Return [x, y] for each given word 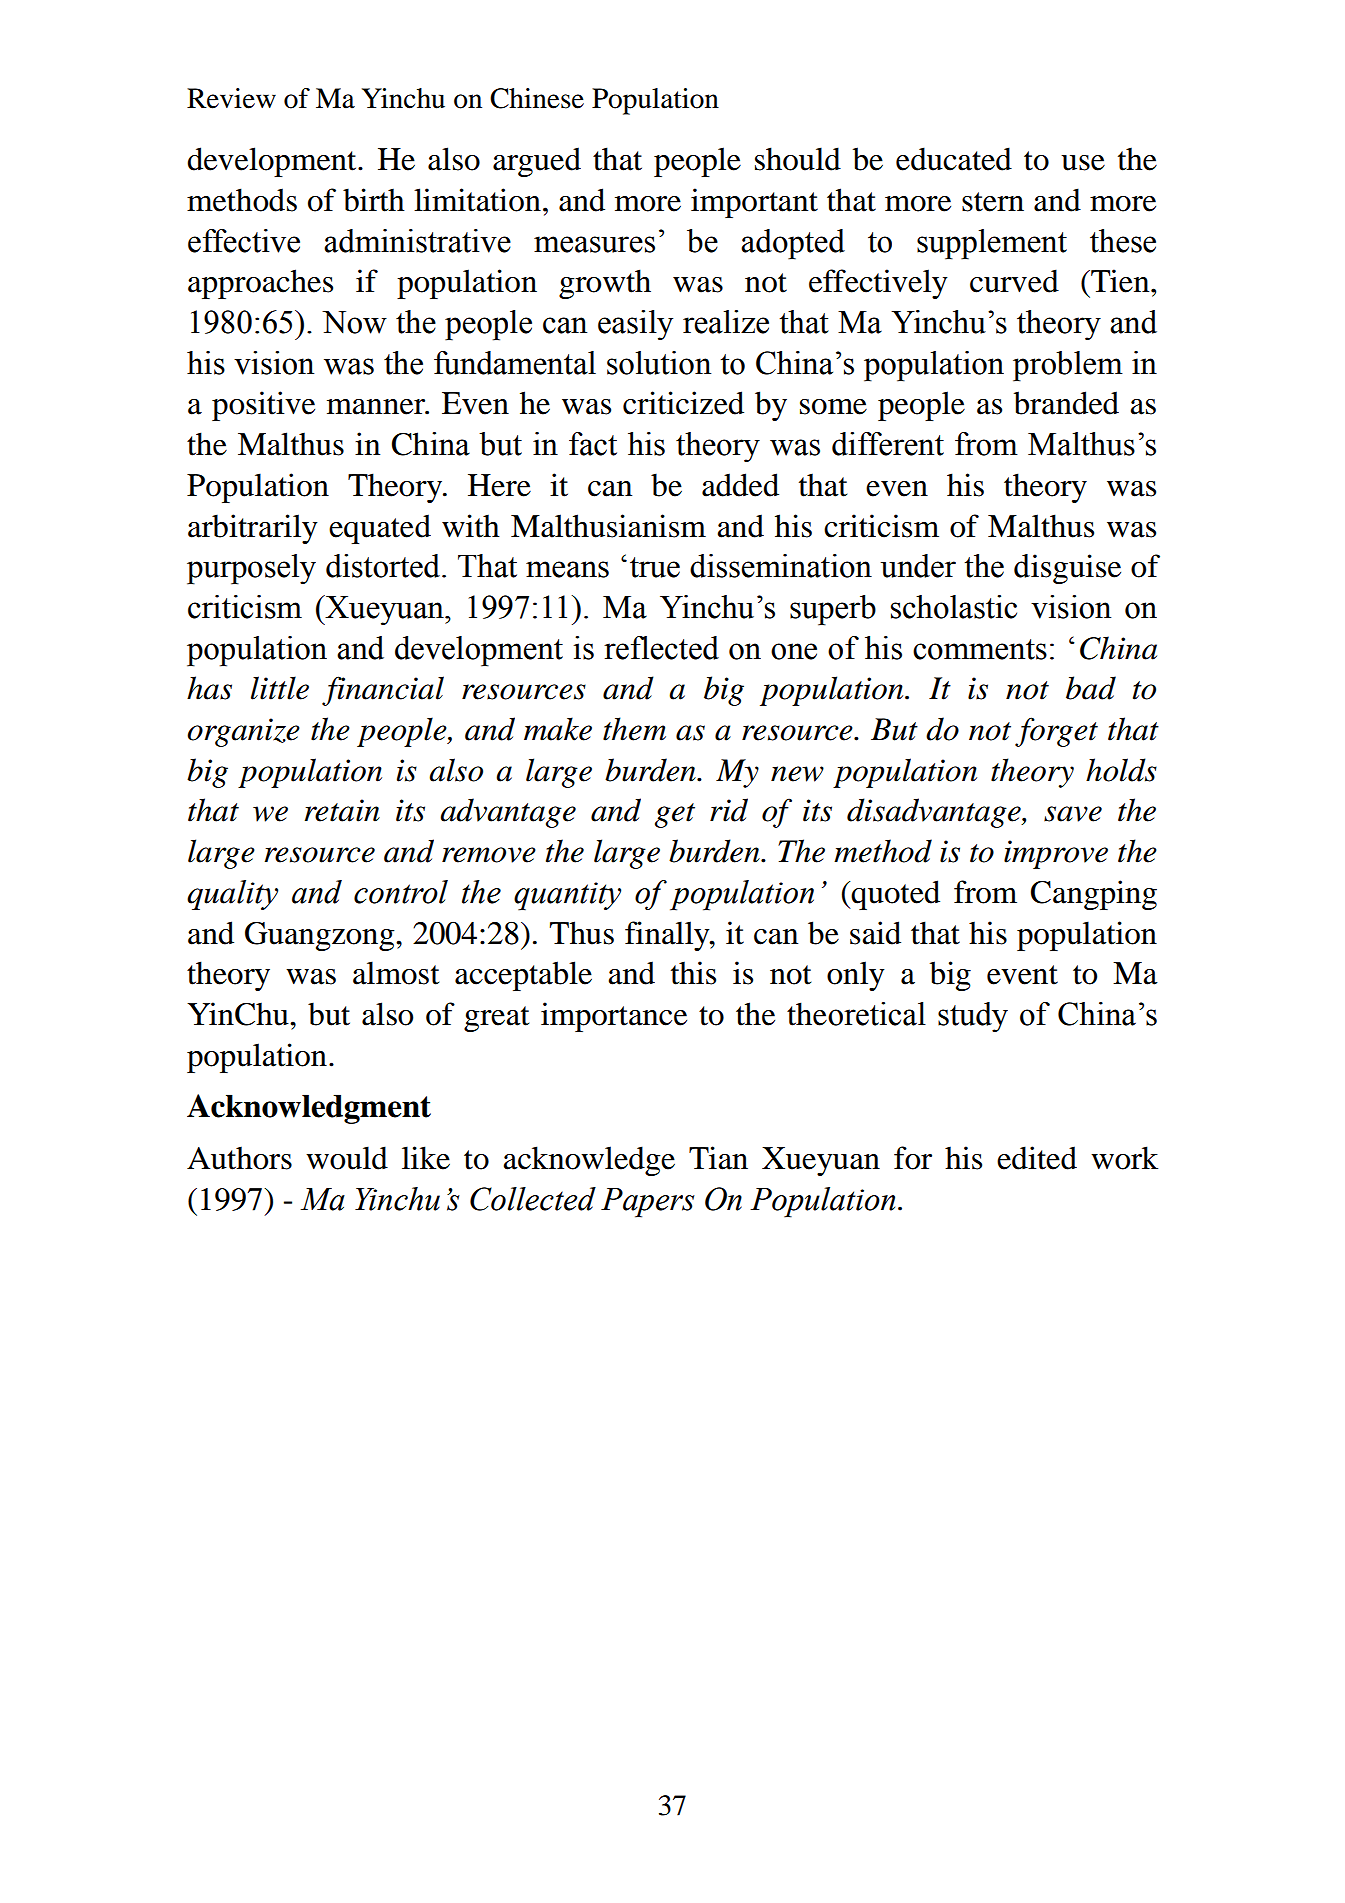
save [1073, 814]
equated [380, 529]
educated [954, 159]
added [740, 485]
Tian [718, 1158]
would [347, 1158]
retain [342, 810]
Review [231, 98]
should [798, 159]
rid [729, 810]
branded [1066, 403]
